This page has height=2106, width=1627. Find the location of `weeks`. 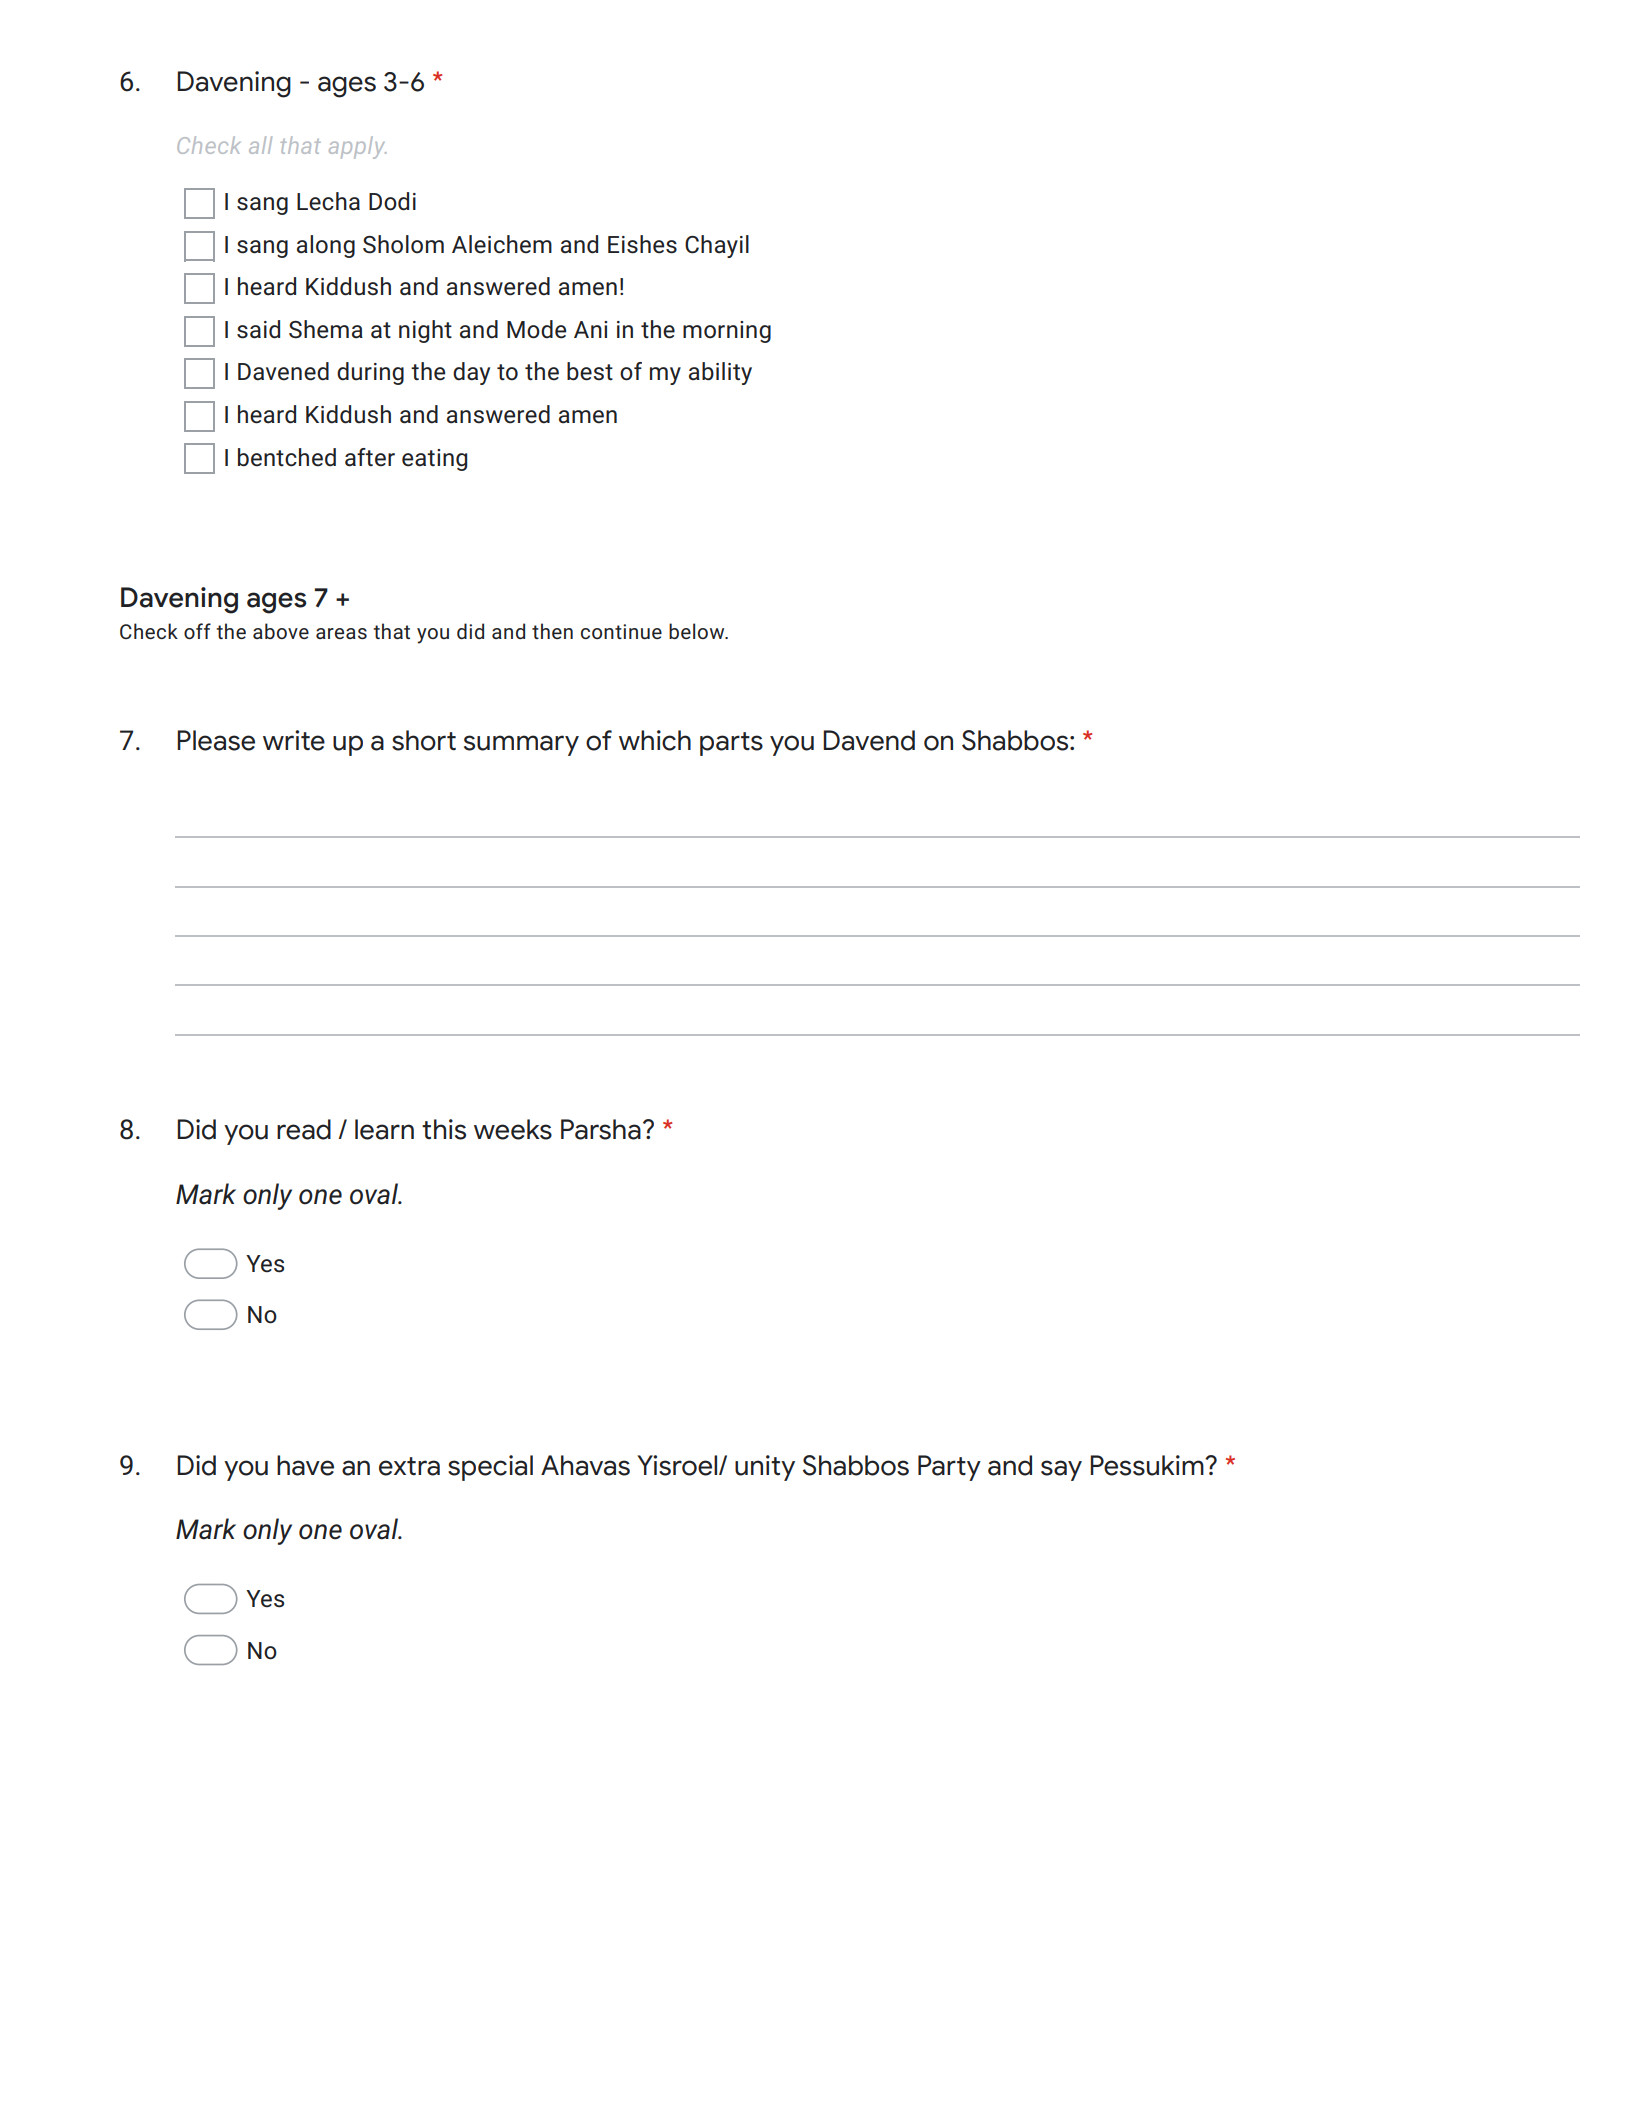

weeks is located at coordinates (513, 1129).
